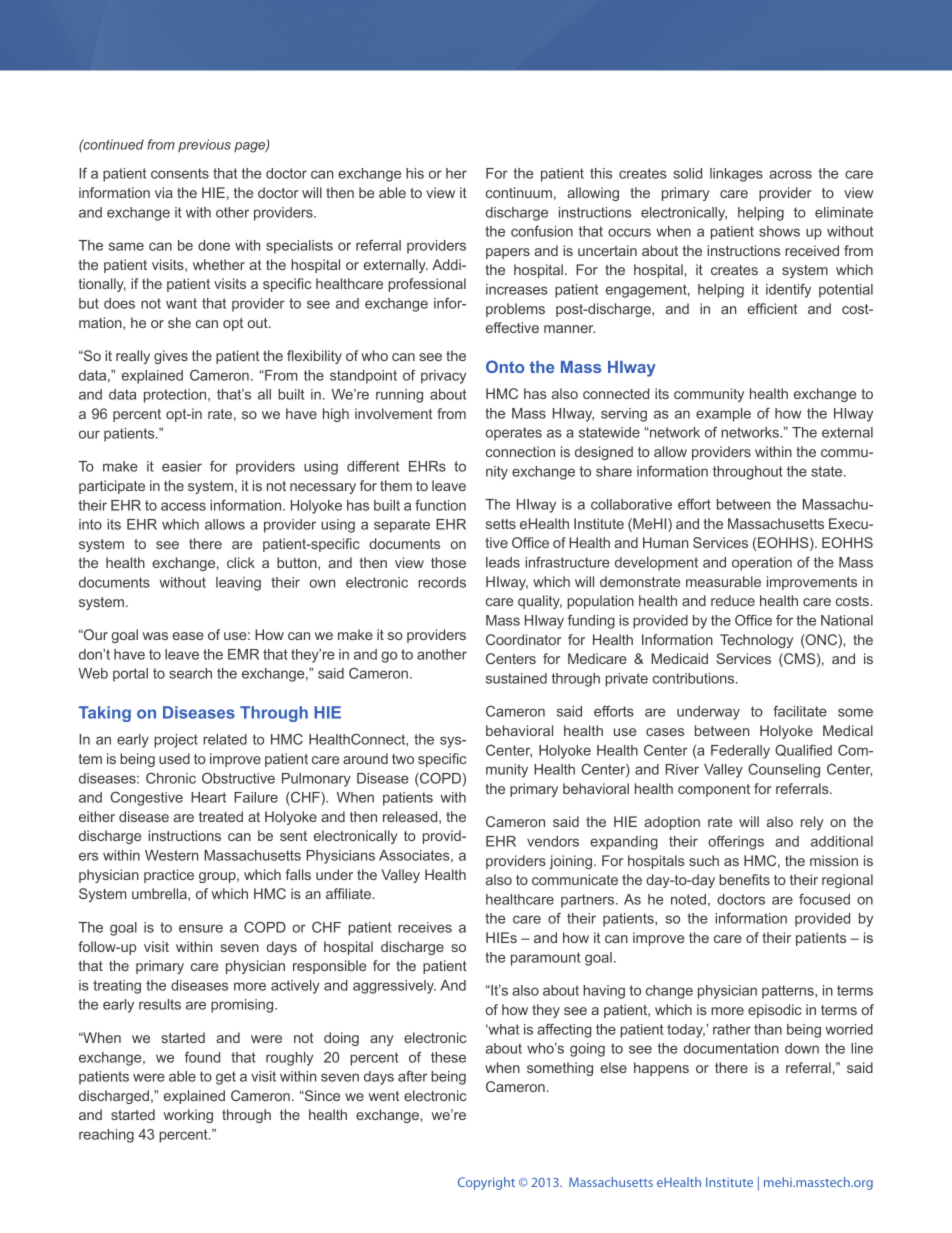  Describe the element at coordinates (790, 174) in the screenshot. I see `across` at that location.
